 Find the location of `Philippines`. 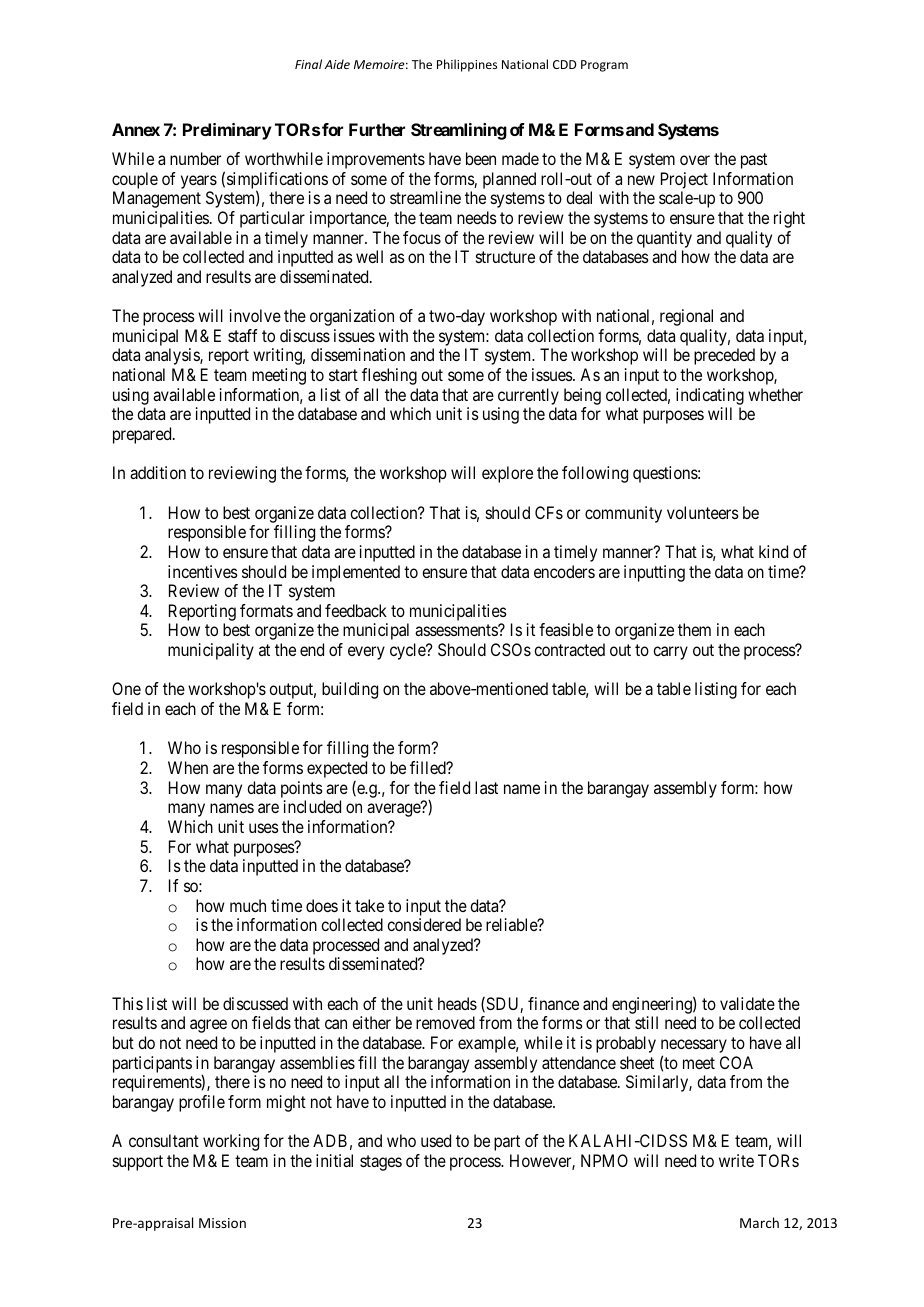

Philippines is located at coordinates (467, 65).
